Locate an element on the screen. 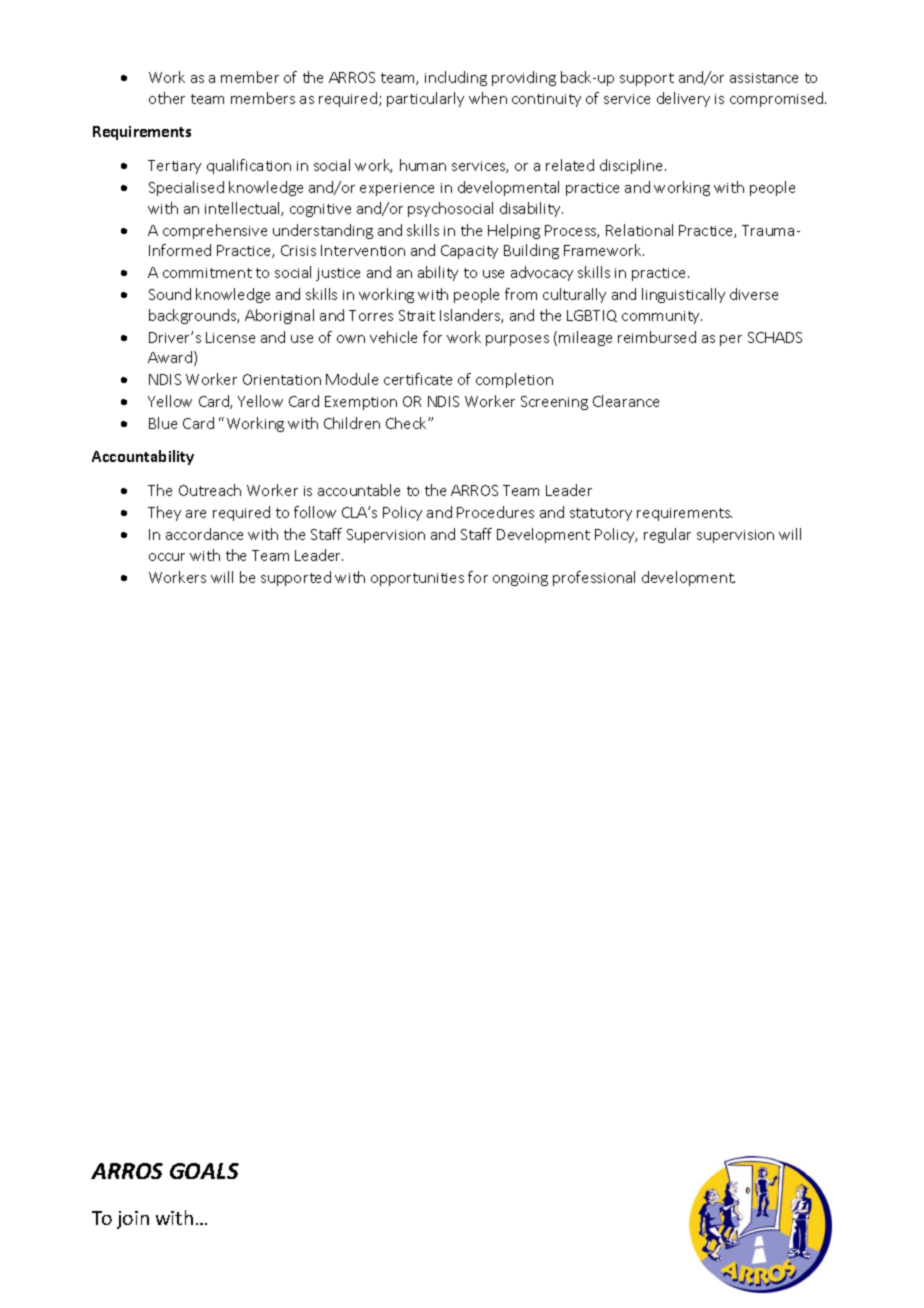  regular is located at coordinates (667, 535).
